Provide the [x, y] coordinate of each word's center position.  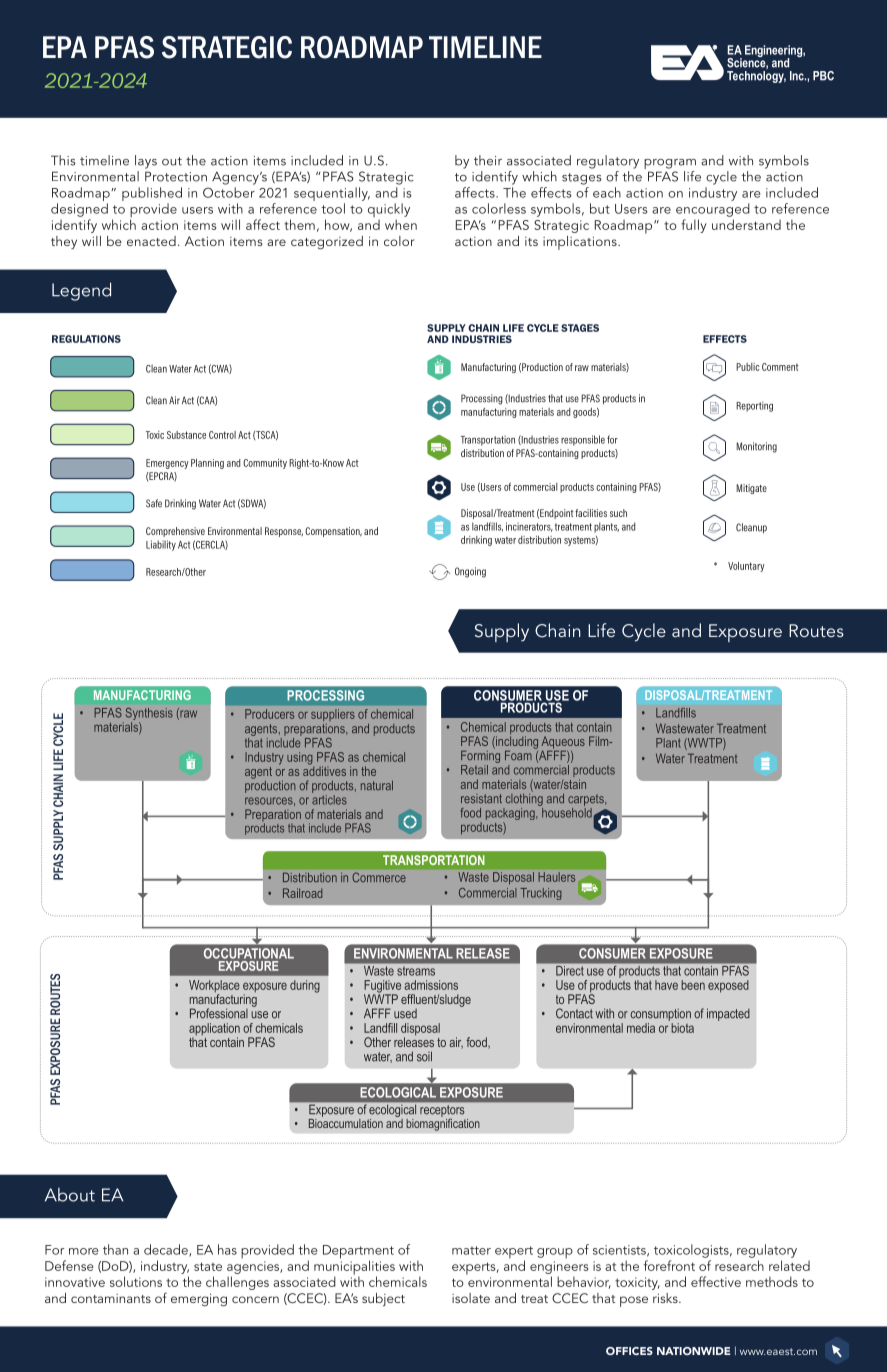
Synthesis [148, 715]
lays [146, 162]
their [488, 160]
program [670, 165]
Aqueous [563, 743]
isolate [471, 1298]
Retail [474, 770]
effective [716, 1281]
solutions [136, 1281]
